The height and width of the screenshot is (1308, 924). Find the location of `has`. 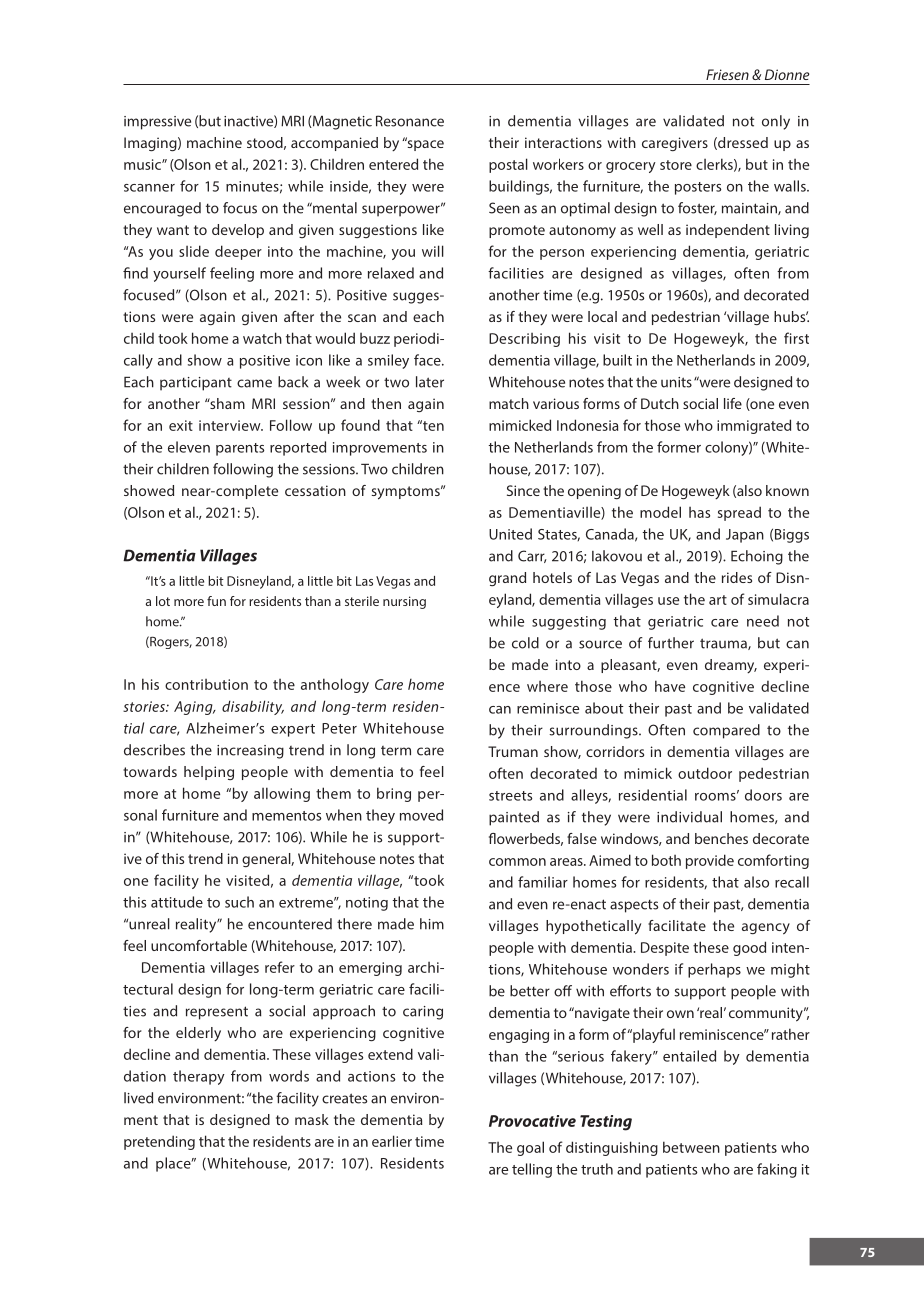

has is located at coordinates (699, 512).
